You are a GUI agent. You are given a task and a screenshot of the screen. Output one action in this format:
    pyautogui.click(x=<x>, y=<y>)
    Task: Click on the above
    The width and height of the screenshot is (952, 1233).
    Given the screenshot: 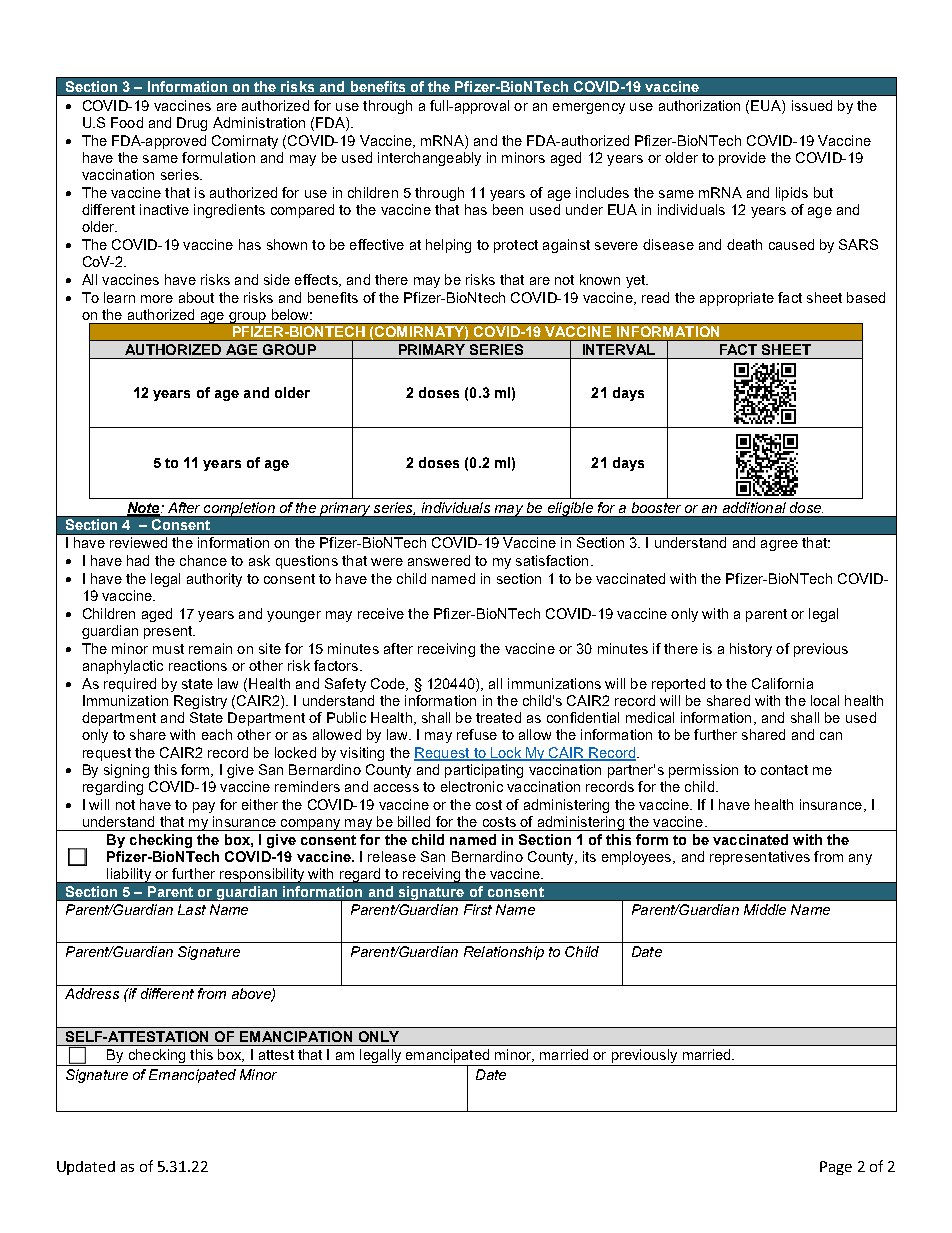 What is the action you would take?
    pyautogui.click(x=252, y=995)
